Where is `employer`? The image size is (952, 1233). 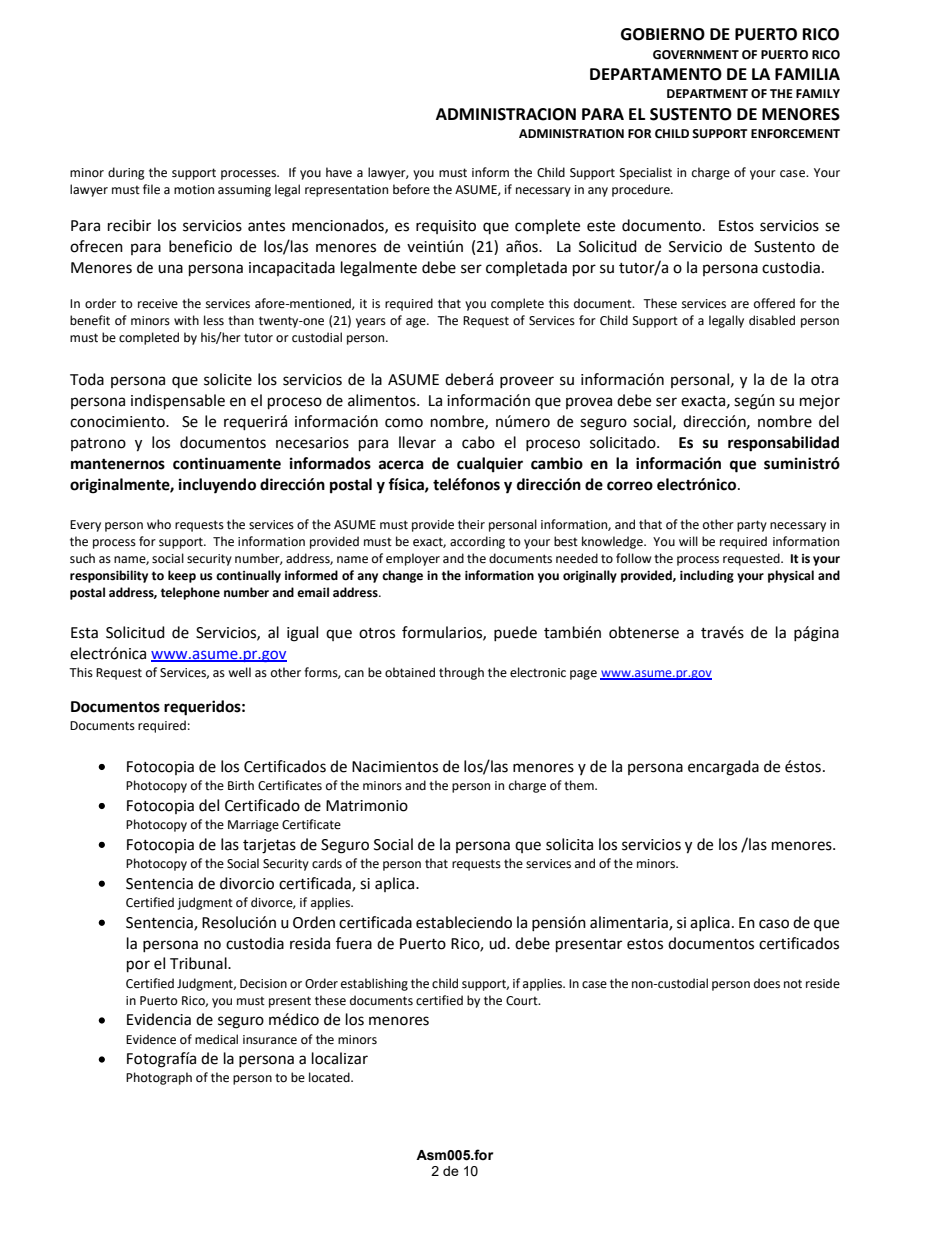
employer is located at coordinates (413, 559).
